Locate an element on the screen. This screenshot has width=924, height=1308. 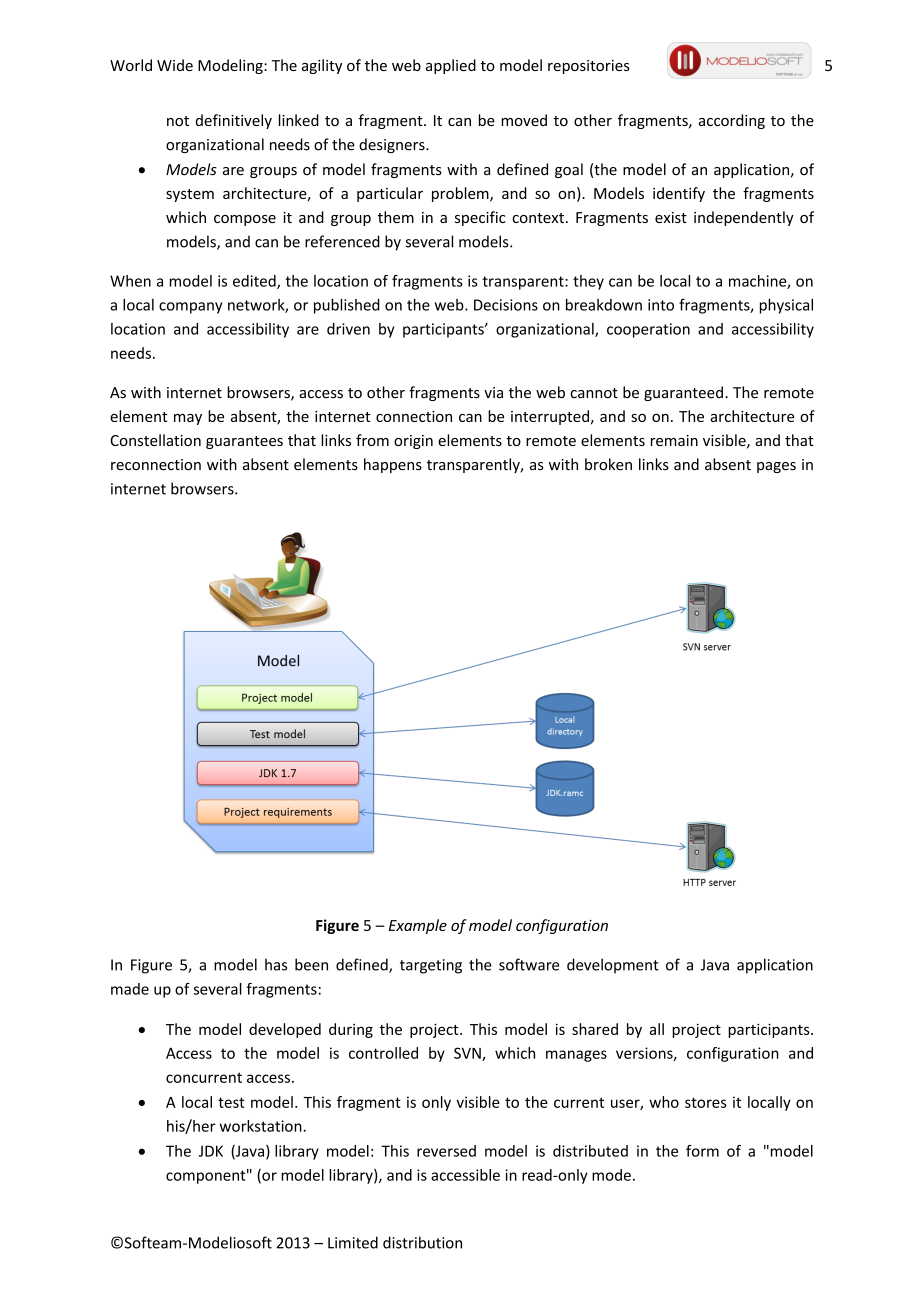
Example is located at coordinates (418, 926).
